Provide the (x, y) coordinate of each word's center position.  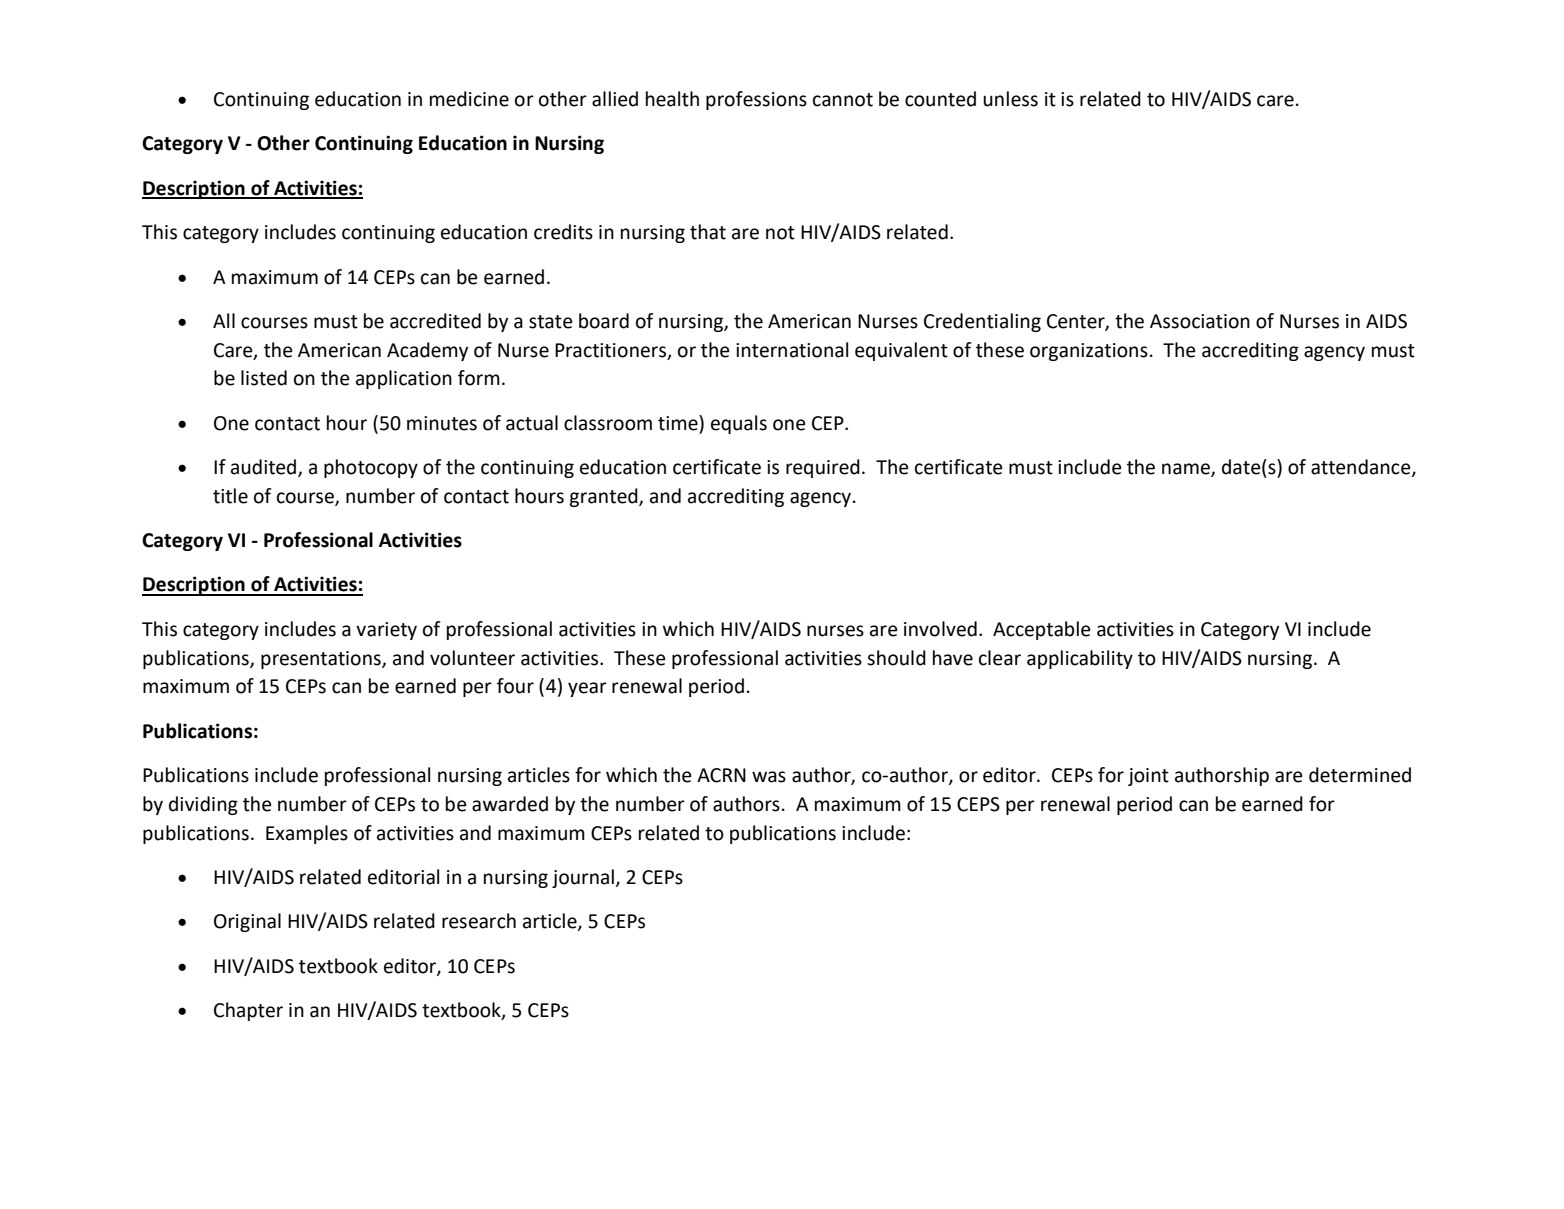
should (896, 658)
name (1187, 470)
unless (1010, 99)
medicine (469, 99)
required (823, 468)
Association (1200, 321)
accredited (435, 321)
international (792, 350)
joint (1148, 777)
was (769, 777)
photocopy (371, 468)
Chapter (248, 1011)
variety (386, 631)
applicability (1080, 659)
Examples (307, 834)
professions (756, 100)
